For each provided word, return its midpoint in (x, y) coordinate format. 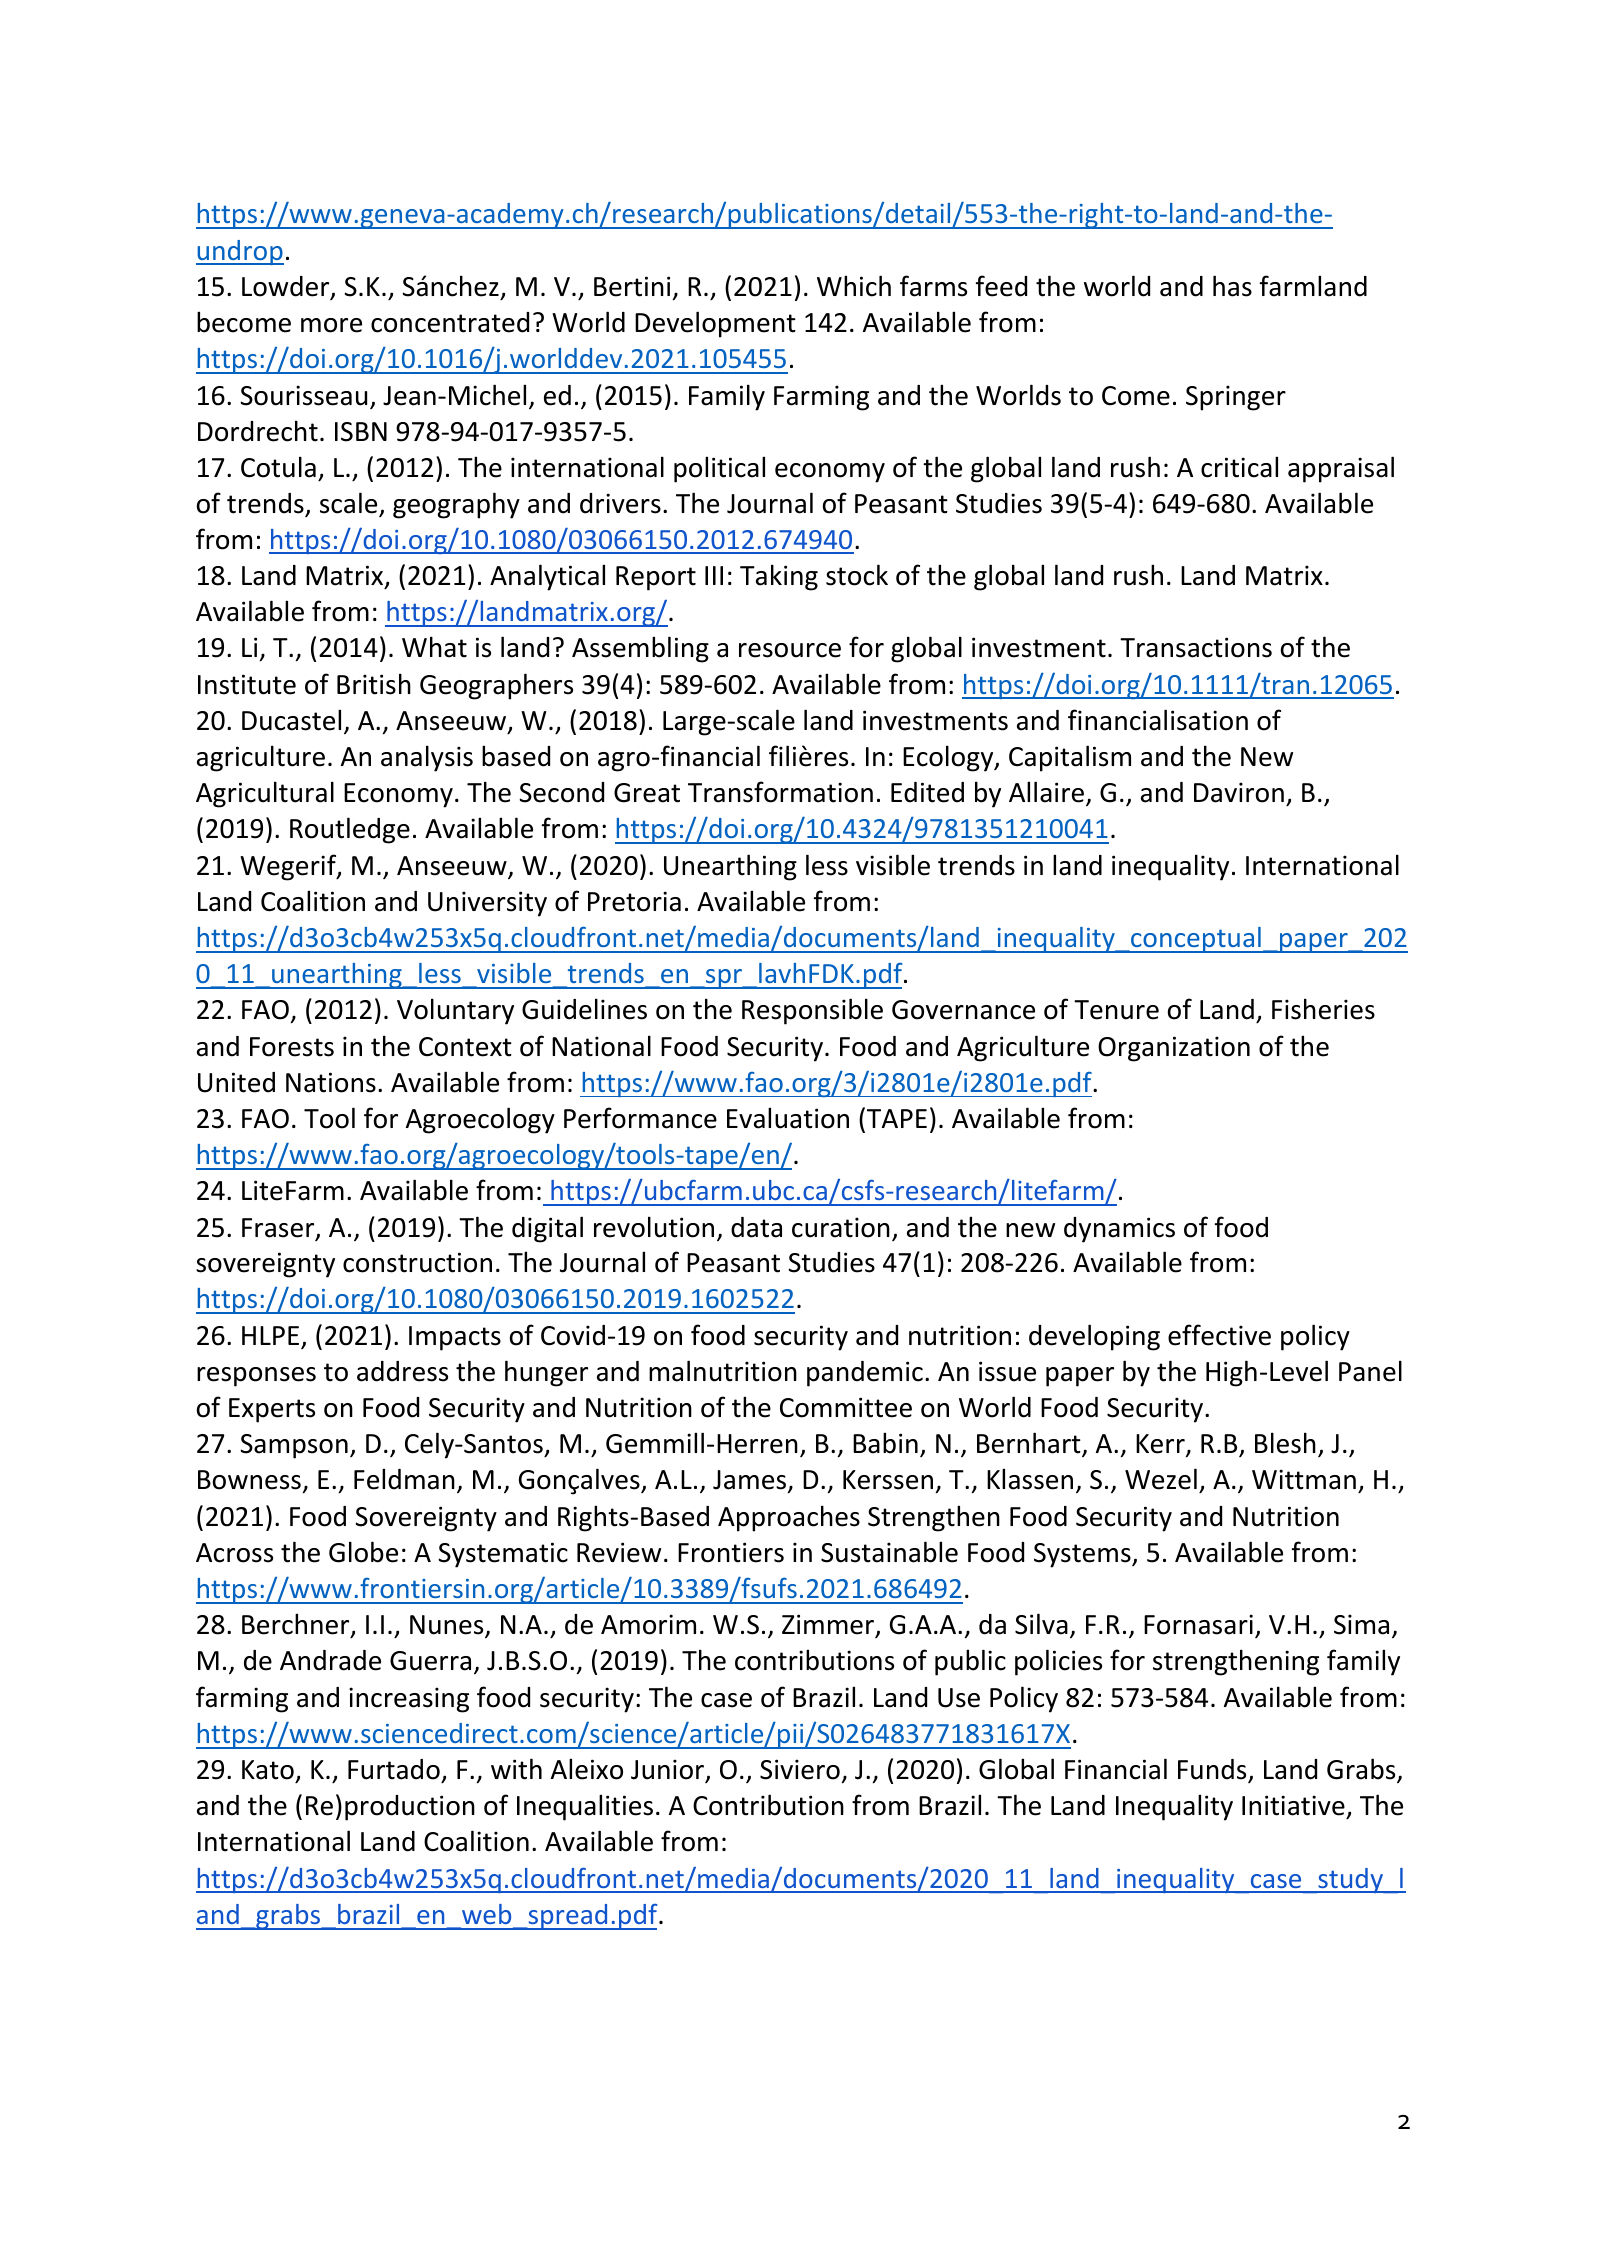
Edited (927, 792)
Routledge (350, 830)
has (1232, 286)
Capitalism (1070, 758)
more (331, 325)
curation (841, 1227)
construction (417, 1262)
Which (854, 286)
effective (1219, 1335)
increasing (409, 1700)
